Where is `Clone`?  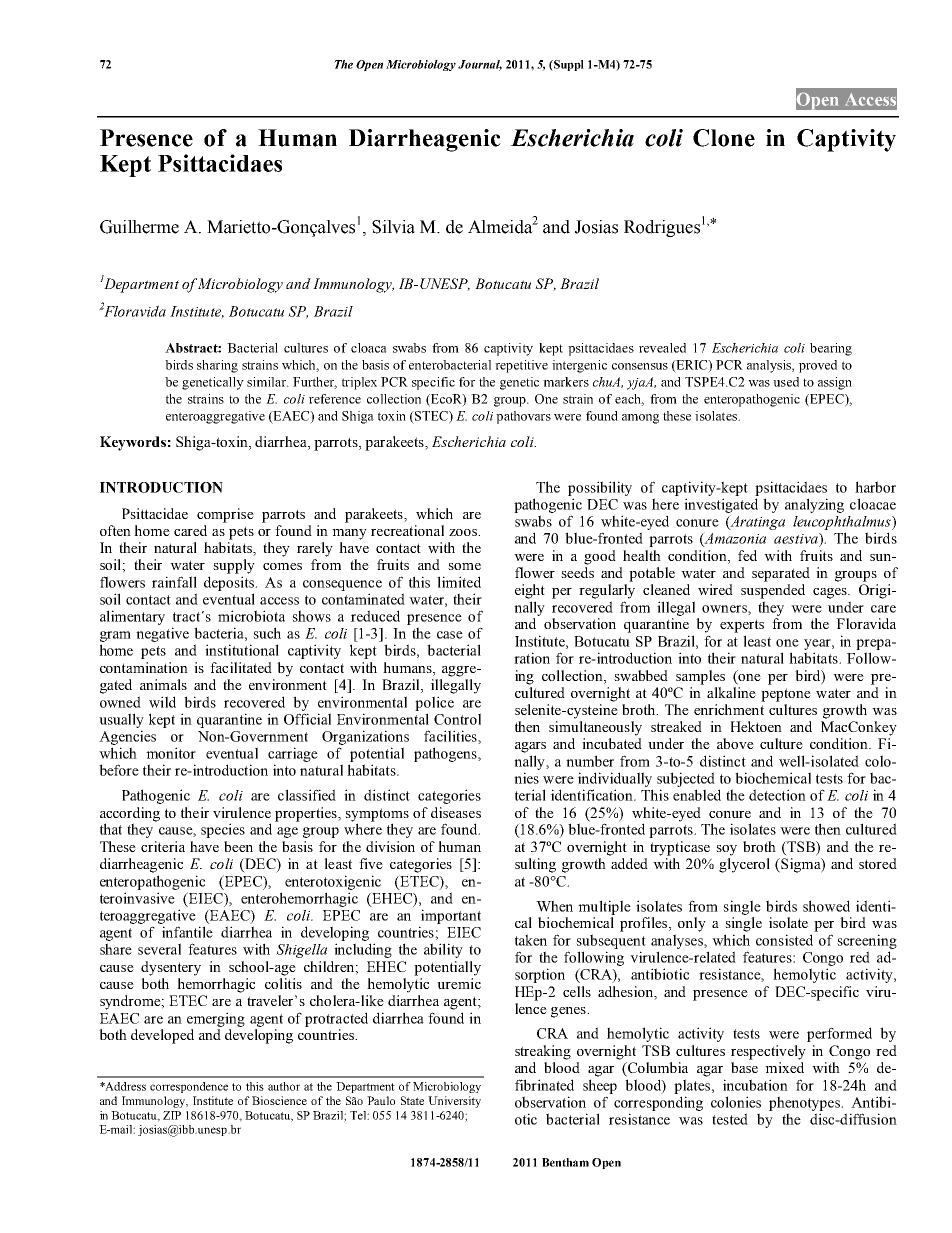
Clone is located at coordinates (724, 138).
